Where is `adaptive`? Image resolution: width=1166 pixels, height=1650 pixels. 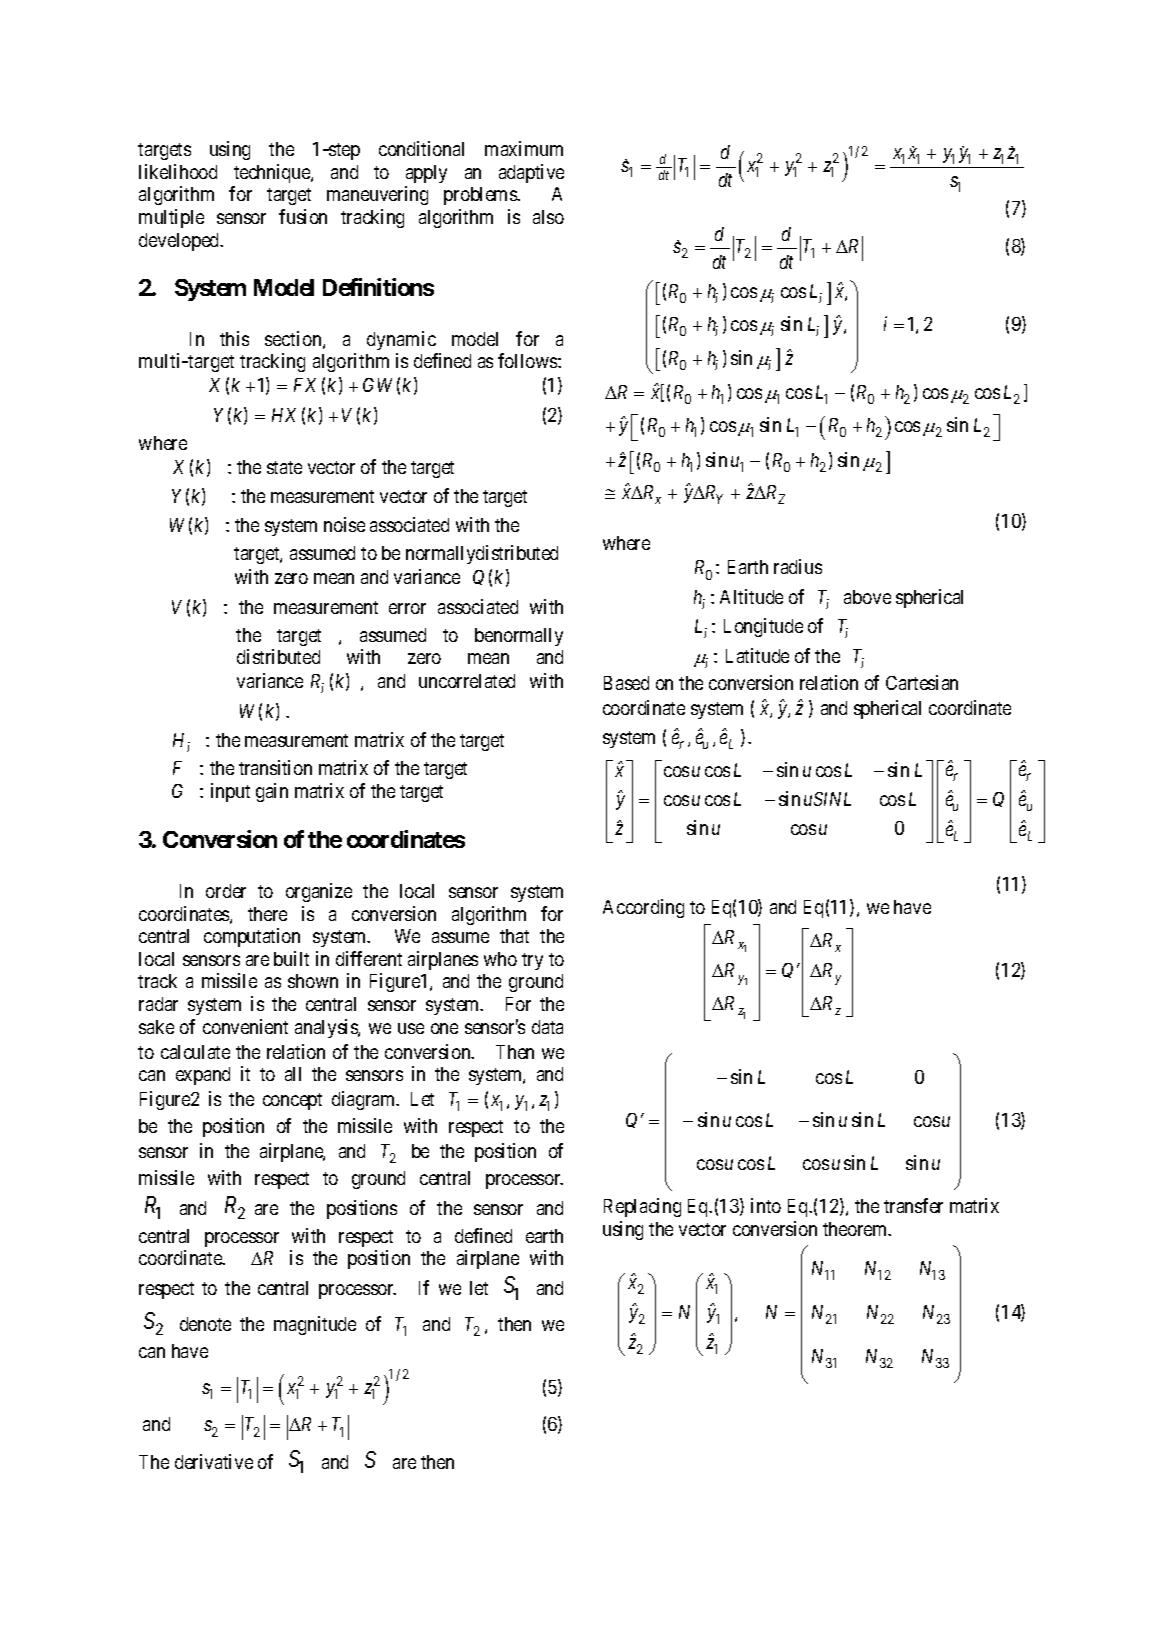
adaptive is located at coordinates (531, 173).
